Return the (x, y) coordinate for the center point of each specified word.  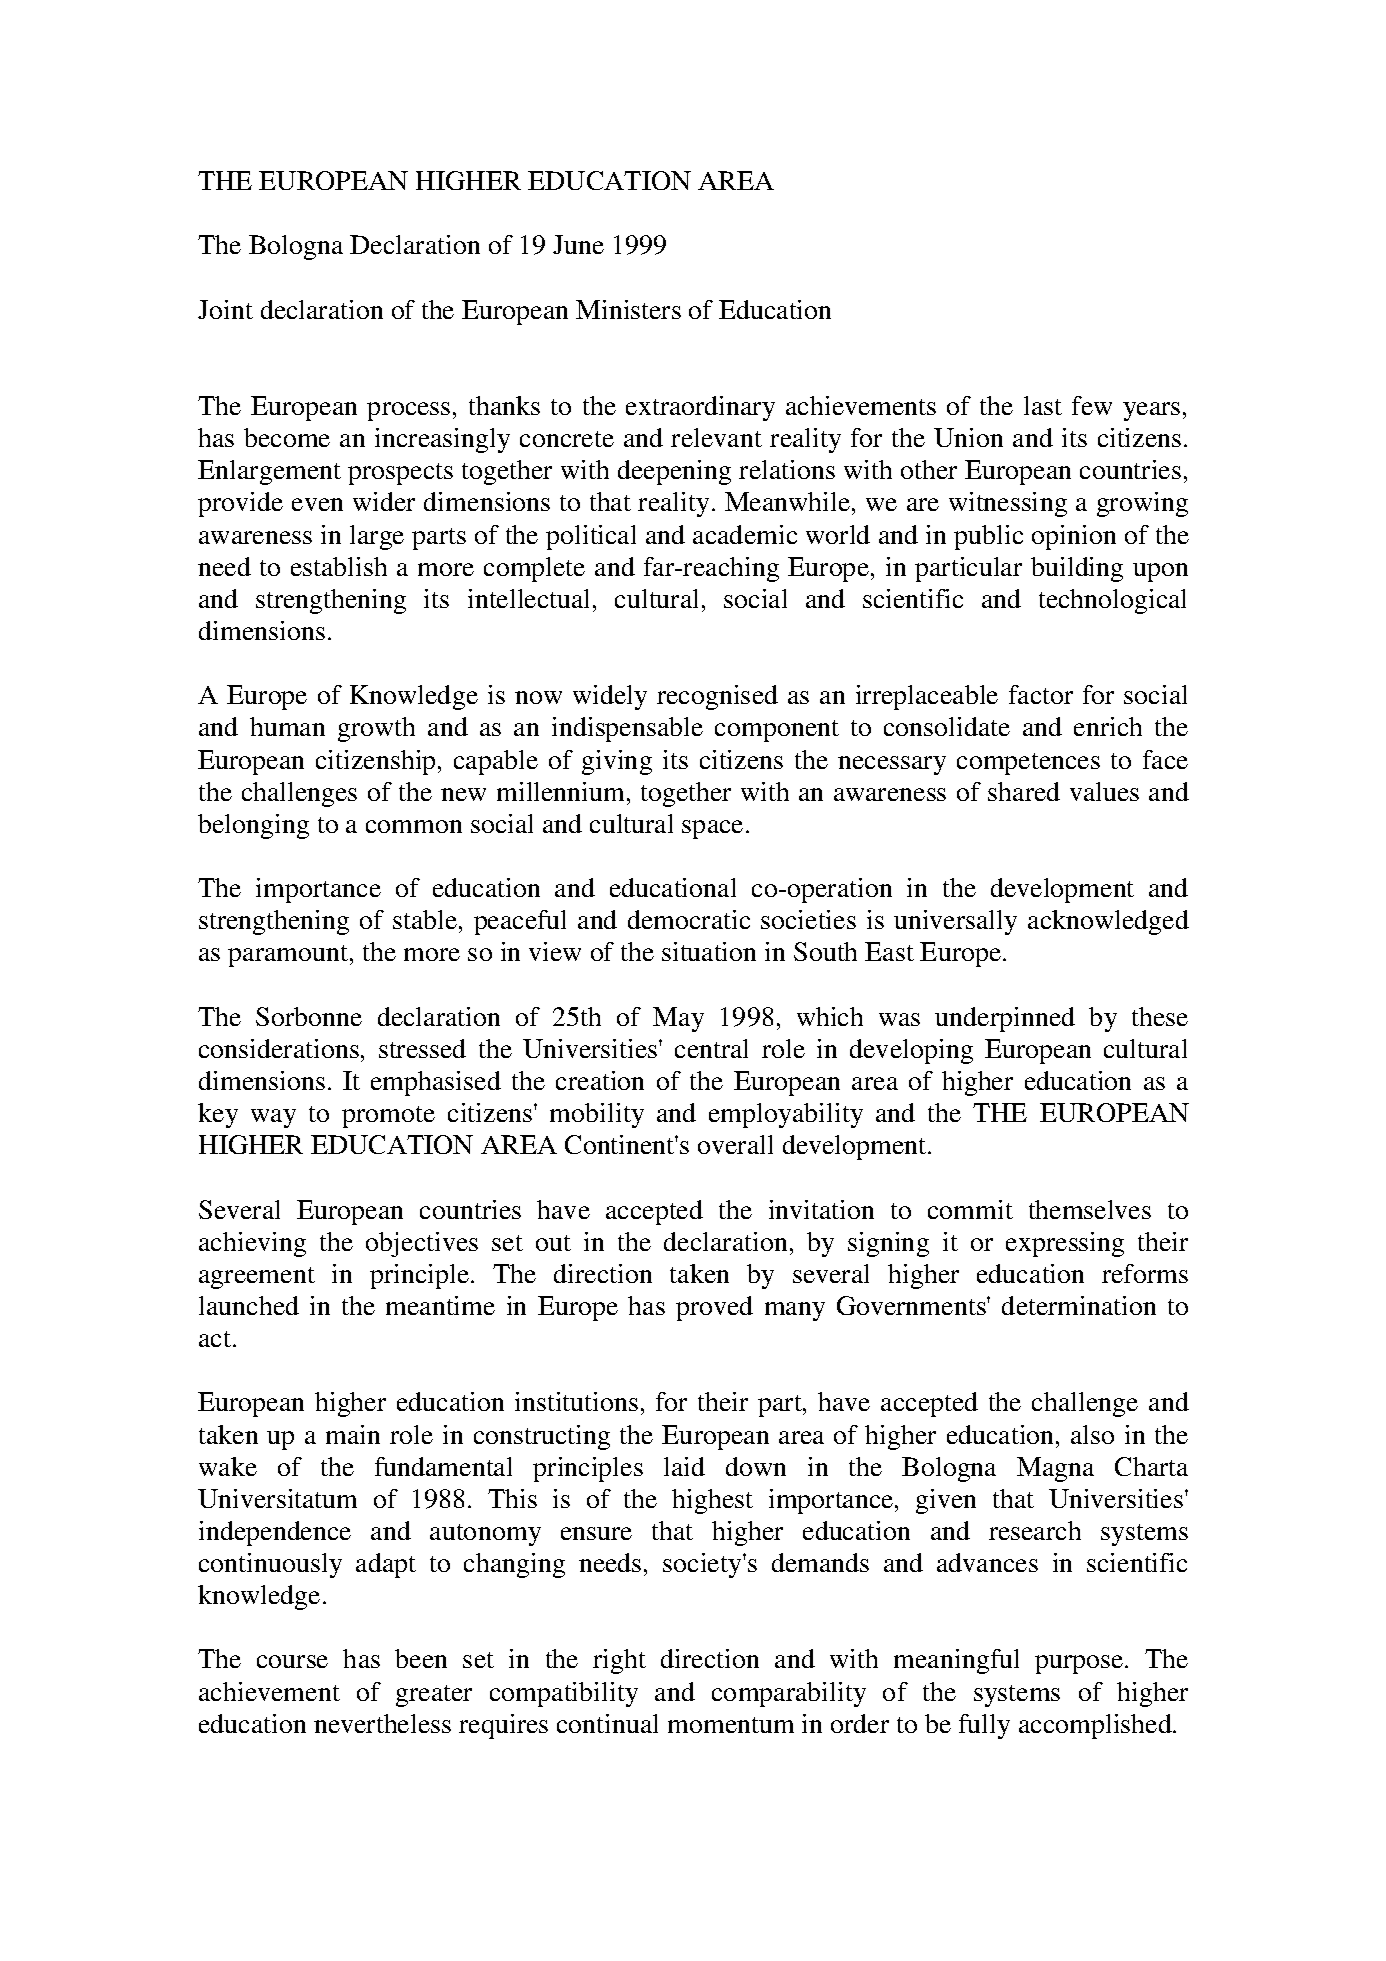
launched (249, 1305)
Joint (225, 309)
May (678, 1019)
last (1043, 405)
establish (339, 566)
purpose (1079, 1664)
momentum (731, 1725)
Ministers (628, 309)
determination (1079, 1305)
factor (1041, 694)
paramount (288, 956)
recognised (717, 697)
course (292, 1661)
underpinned (1005, 1019)
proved (714, 1308)
